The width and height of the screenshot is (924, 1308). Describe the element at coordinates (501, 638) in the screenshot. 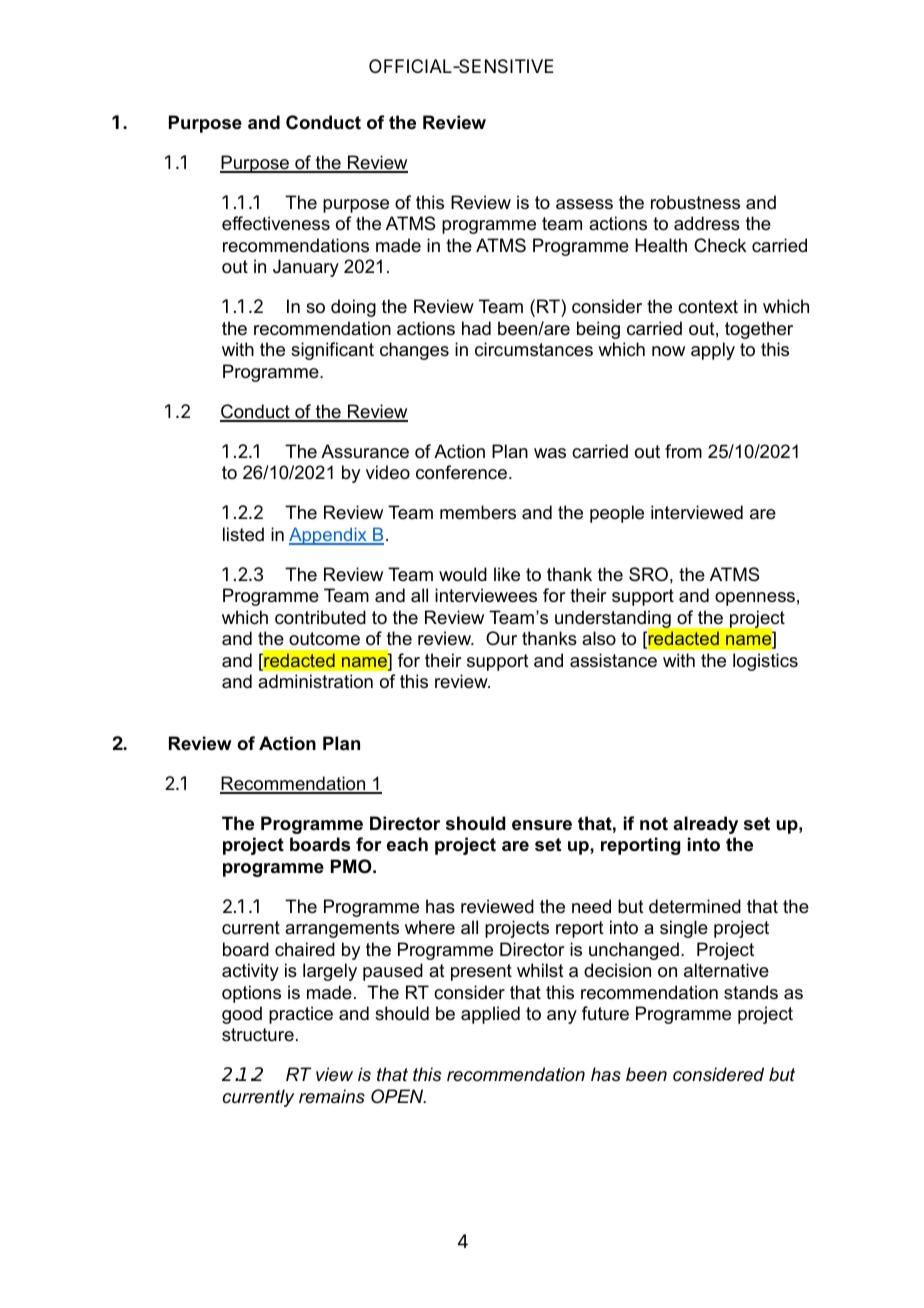

I see `Our` at that location.
